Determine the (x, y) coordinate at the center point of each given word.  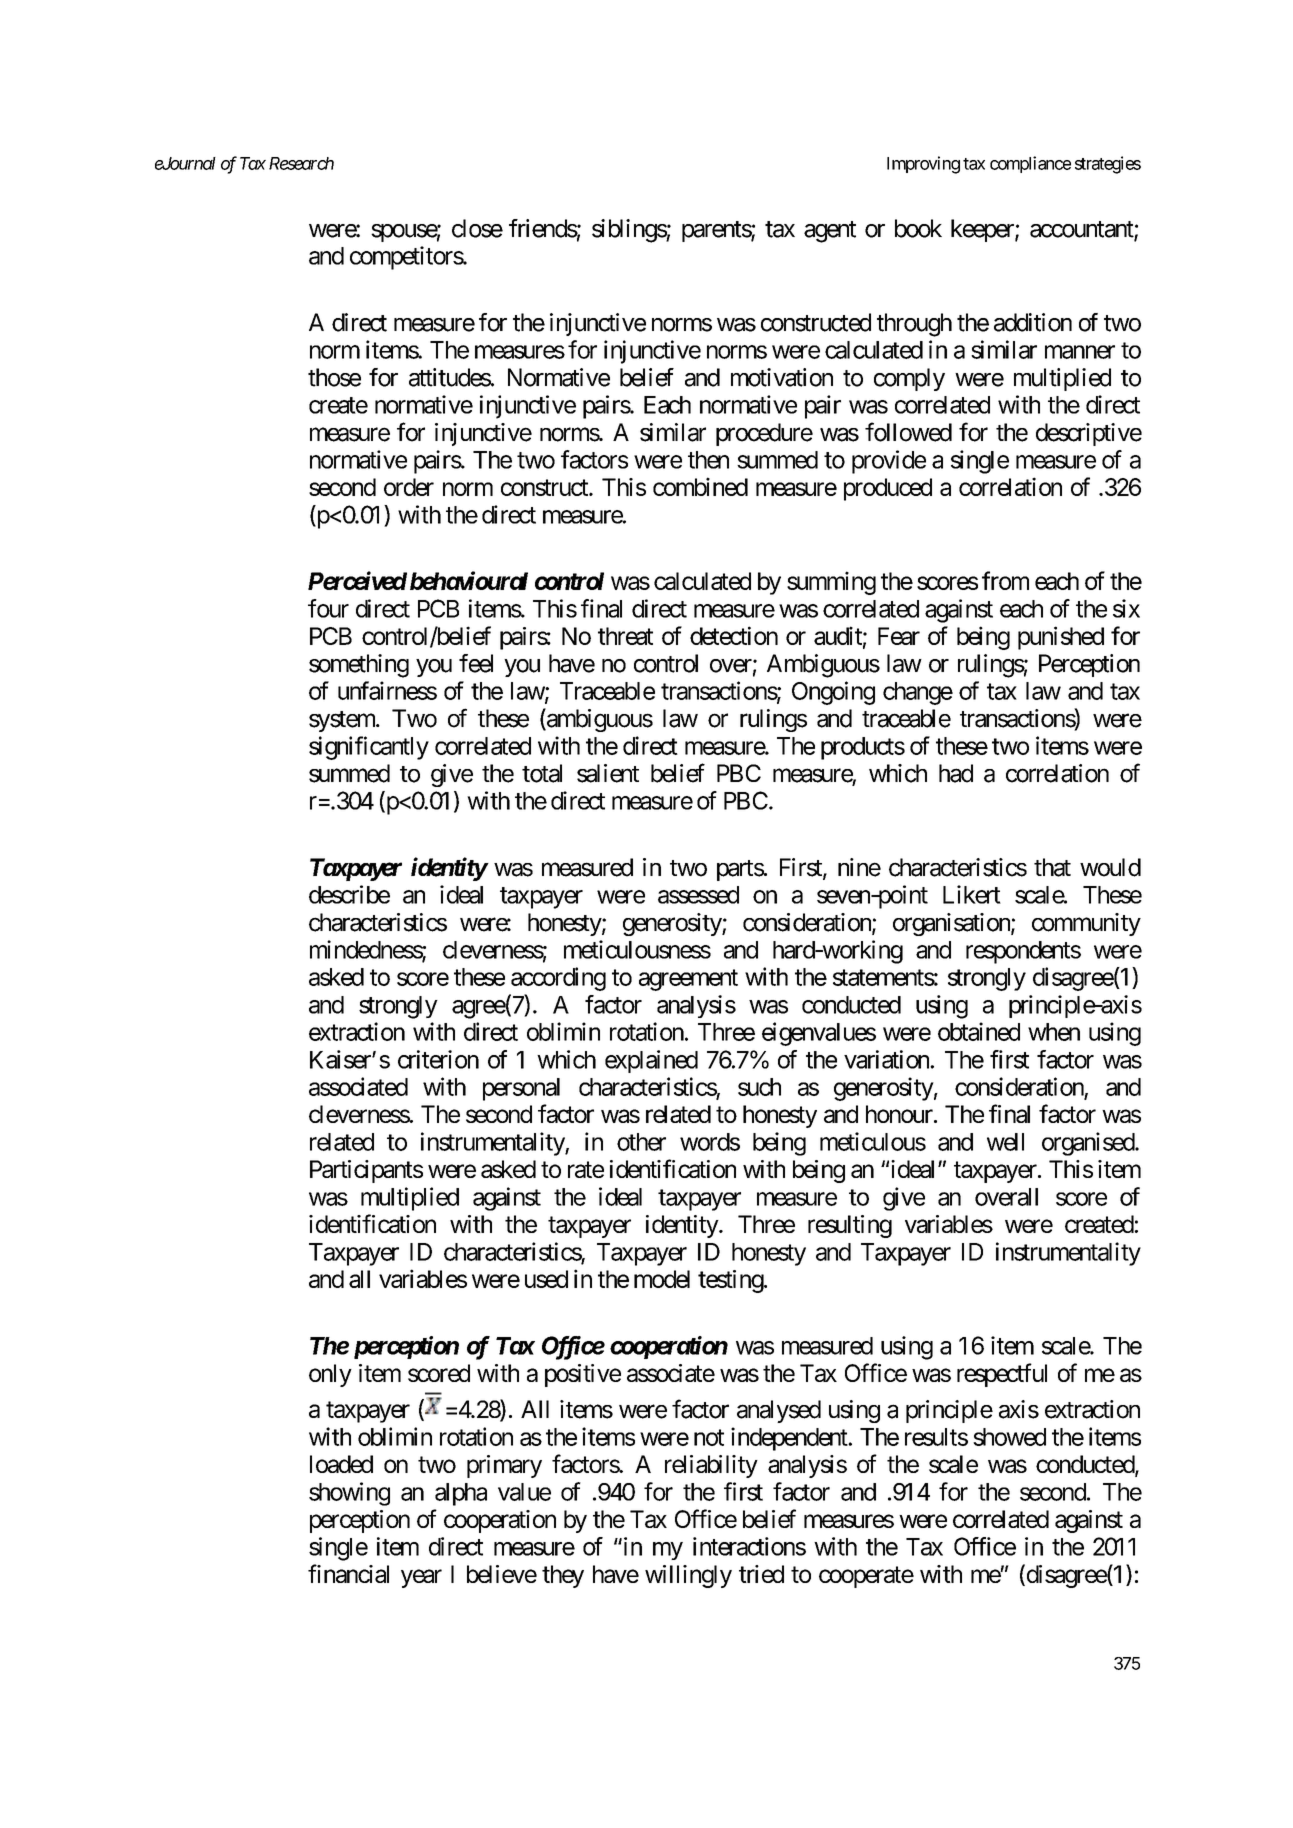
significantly (369, 748)
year (421, 1578)
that (1052, 867)
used (546, 1279)
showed (1009, 1437)
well (1005, 1142)
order (409, 487)
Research (301, 163)
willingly (688, 1576)
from (1005, 580)
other (641, 1142)
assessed (698, 895)
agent (830, 232)
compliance (1030, 164)
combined (700, 486)
